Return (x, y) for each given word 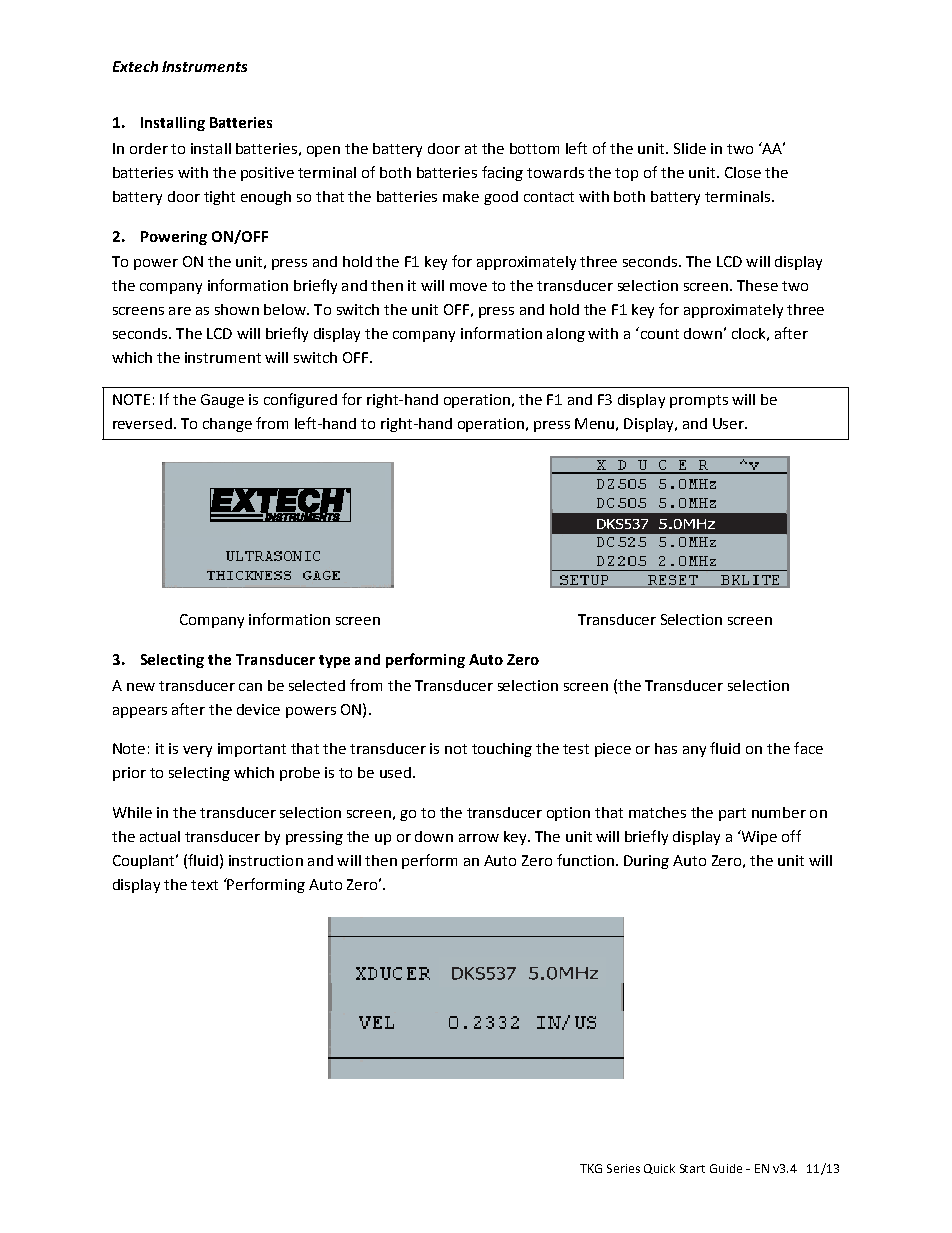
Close (743, 172)
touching (502, 750)
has (666, 748)
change (227, 425)
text (204, 885)
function (585, 860)
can (250, 687)
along (566, 335)
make (461, 196)
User (729, 423)
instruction (266, 860)
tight (219, 198)
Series (623, 1168)
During (646, 862)
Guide (726, 1168)
